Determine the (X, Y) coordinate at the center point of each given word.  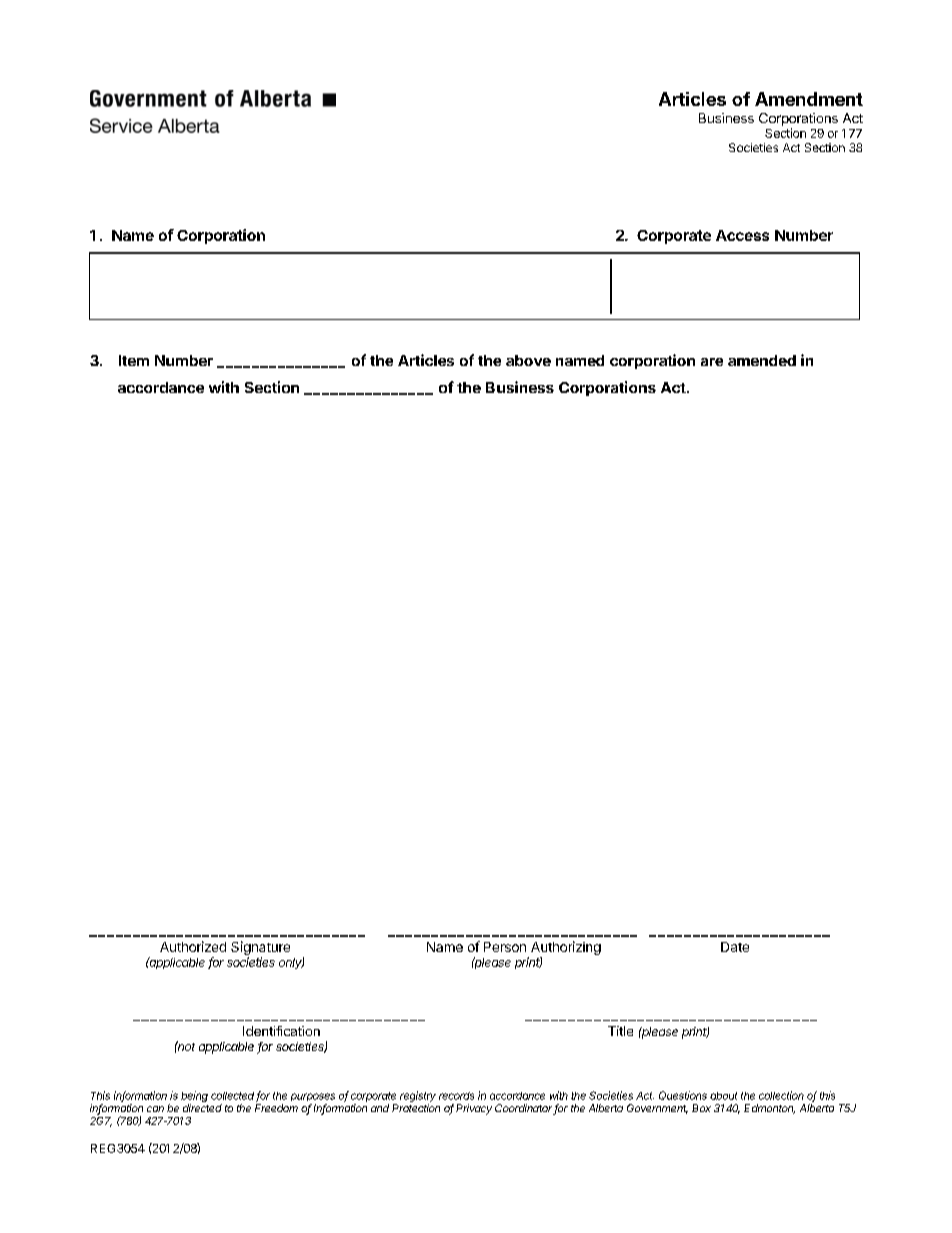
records (456, 1096)
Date (735, 947)
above (528, 360)
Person (505, 947)
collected (234, 1097)
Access (742, 235)
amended (762, 360)
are (712, 362)
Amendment (809, 99)
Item (134, 360)
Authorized (193, 946)
